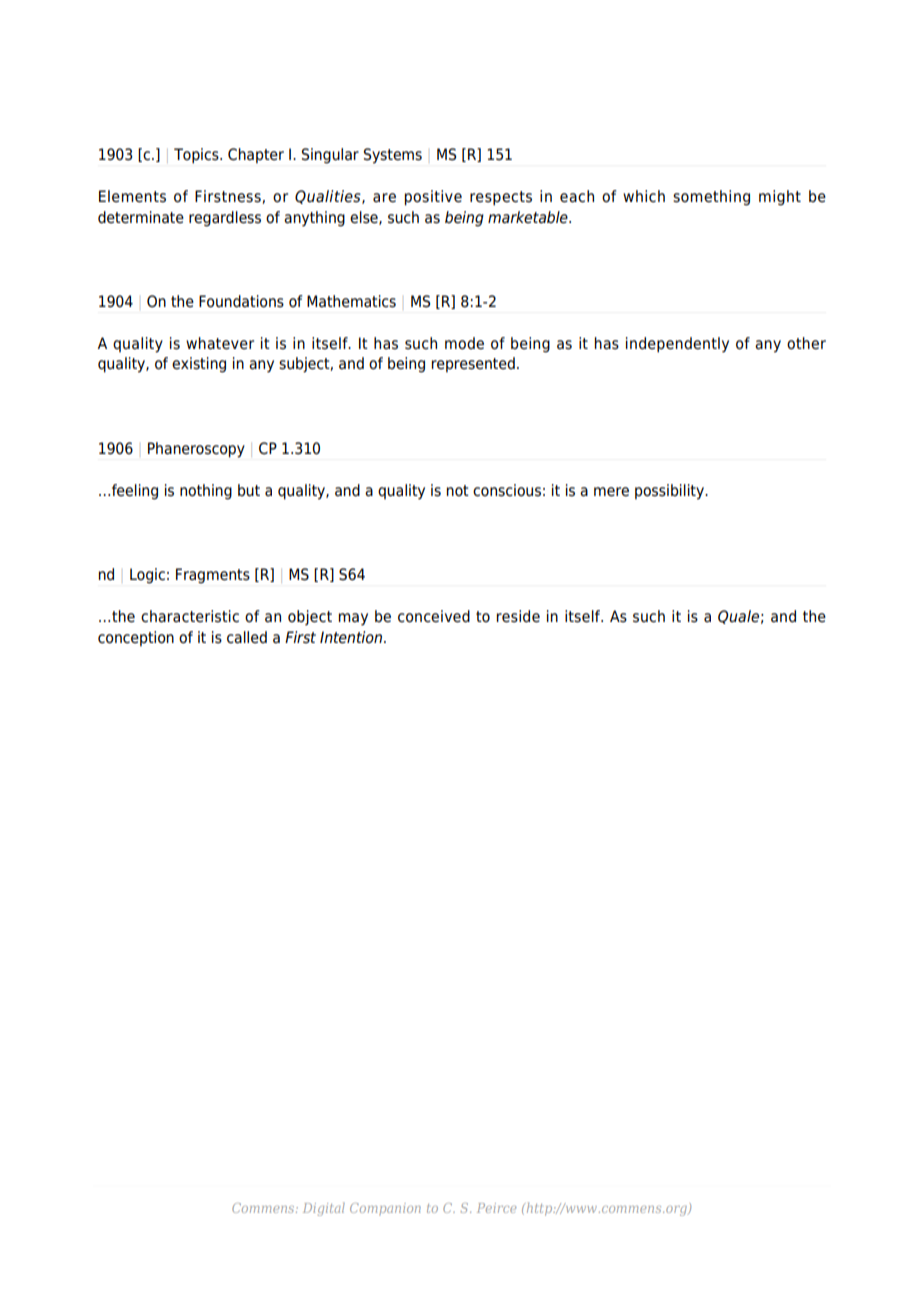 The image size is (924, 1308). I want to click on nothing, so click(206, 492).
